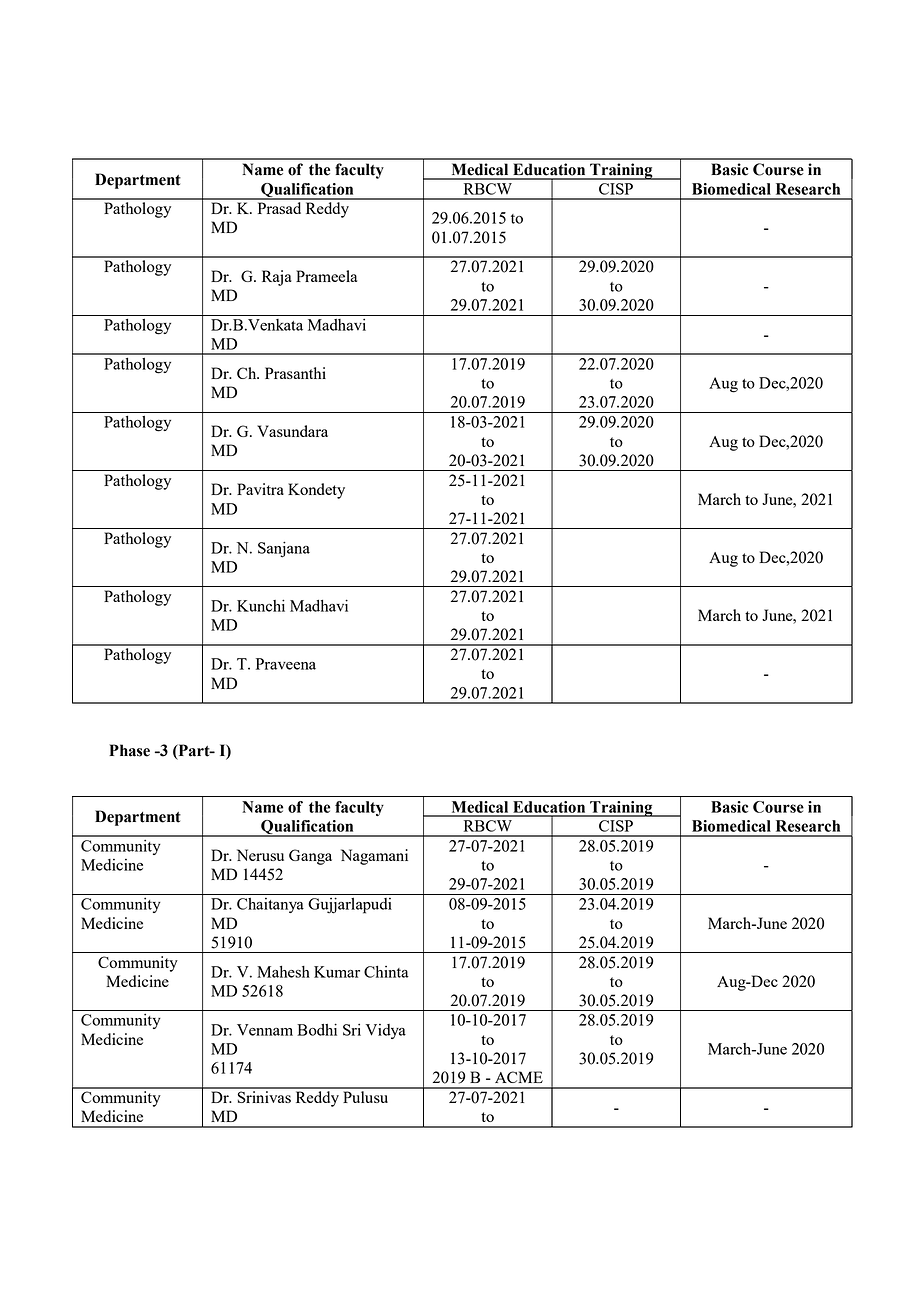 The width and height of the image is (924, 1308). Describe the element at coordinates (129, 750) in the image. I see `Phase` at that location.
